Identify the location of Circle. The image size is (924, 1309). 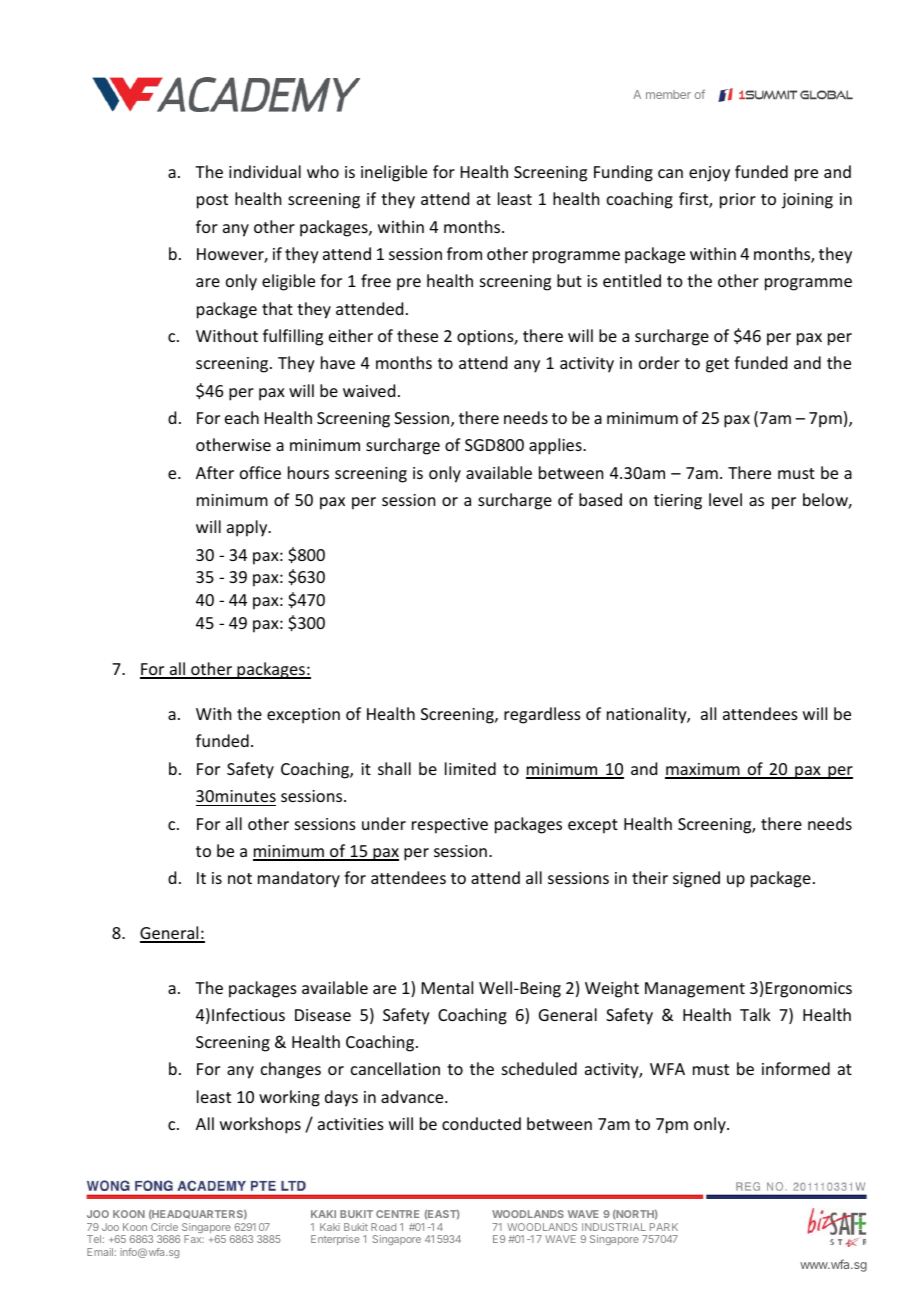
(164, 1227).
